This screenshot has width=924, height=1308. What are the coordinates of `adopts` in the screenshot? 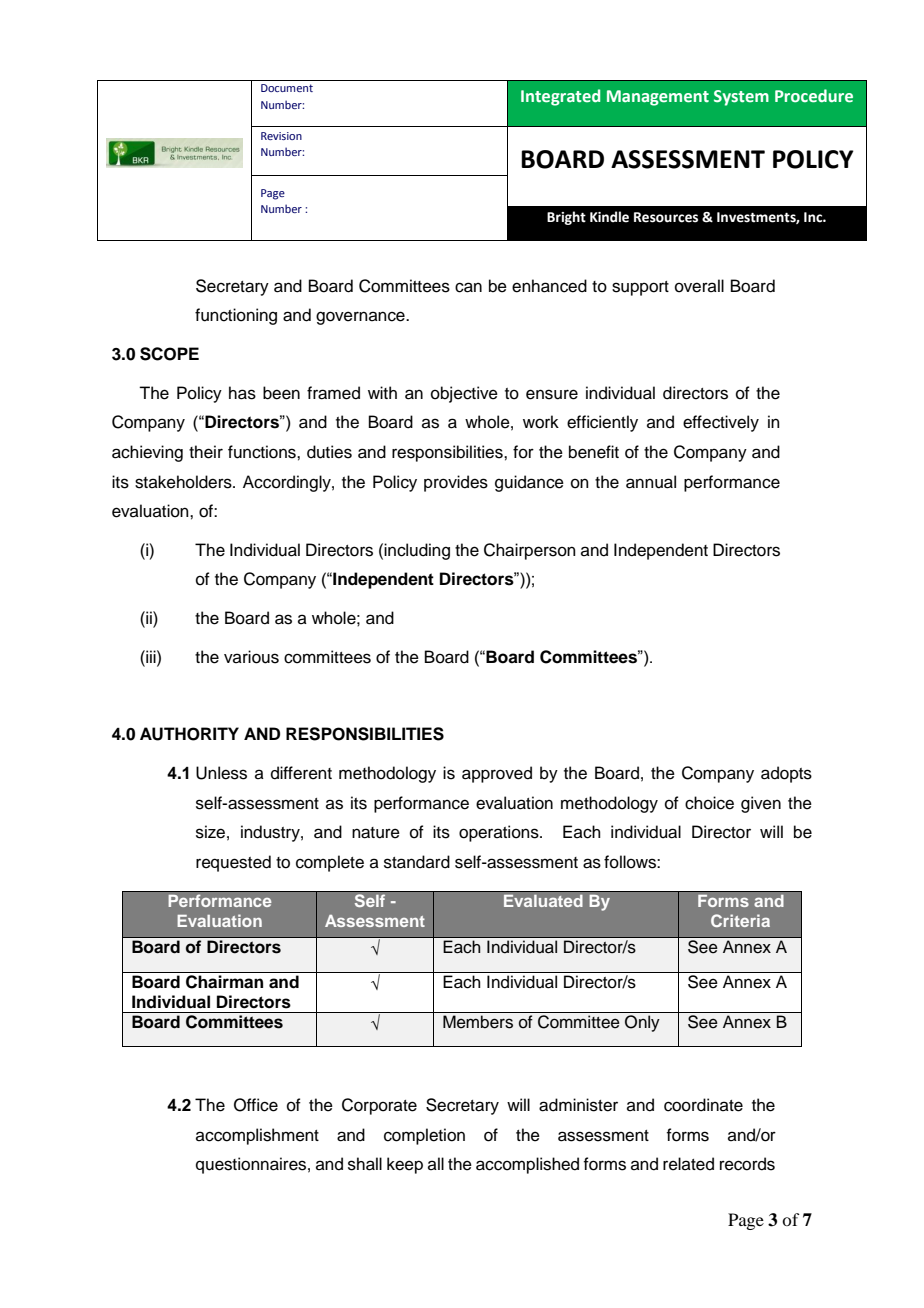 It's located at (786, 774).
